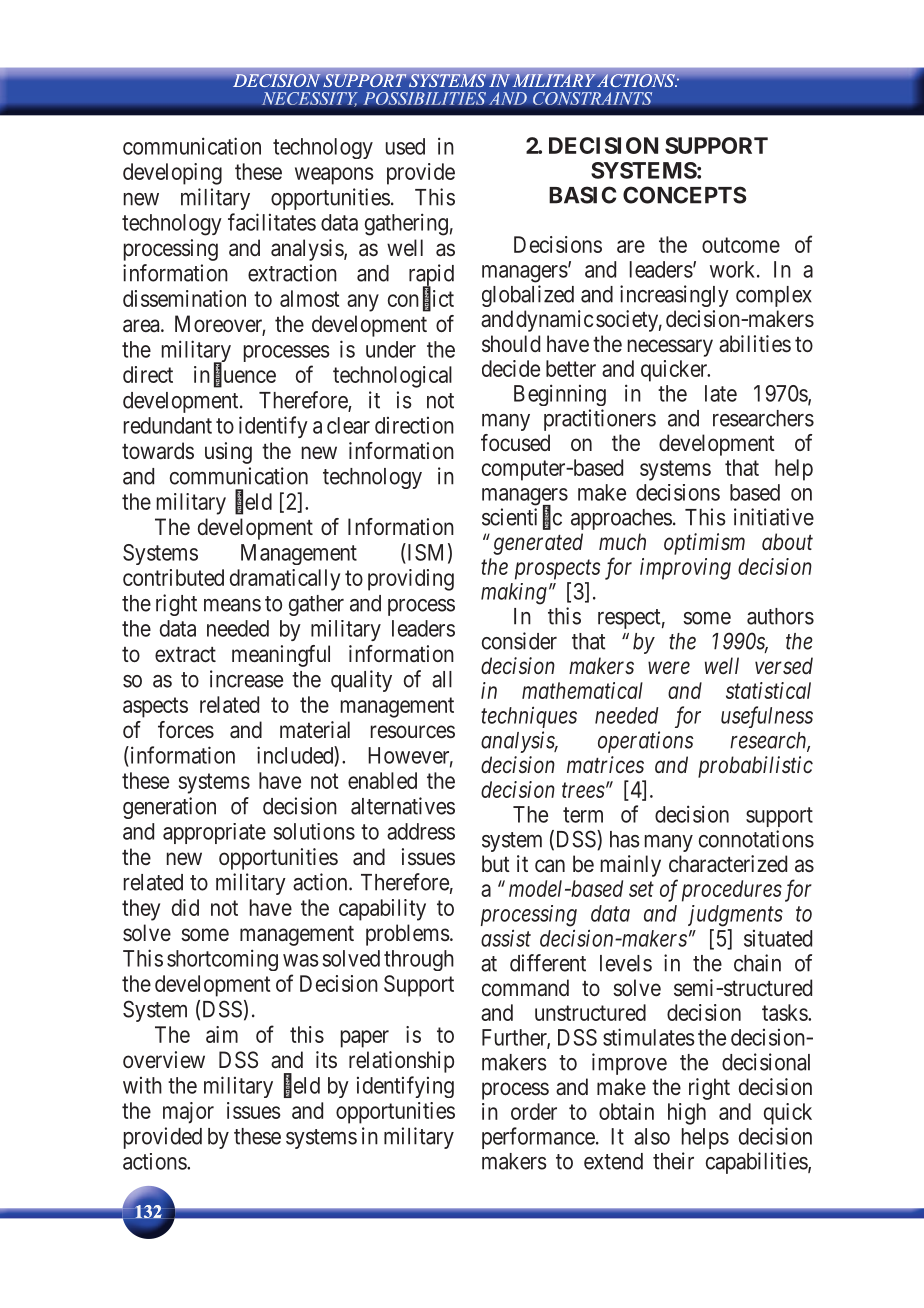 The height and width of the screenshot is (1308, 924). What do you see at coordinates (188, 1113) in the screenshot?
I see `major` at bounding box center [188, 1113].
